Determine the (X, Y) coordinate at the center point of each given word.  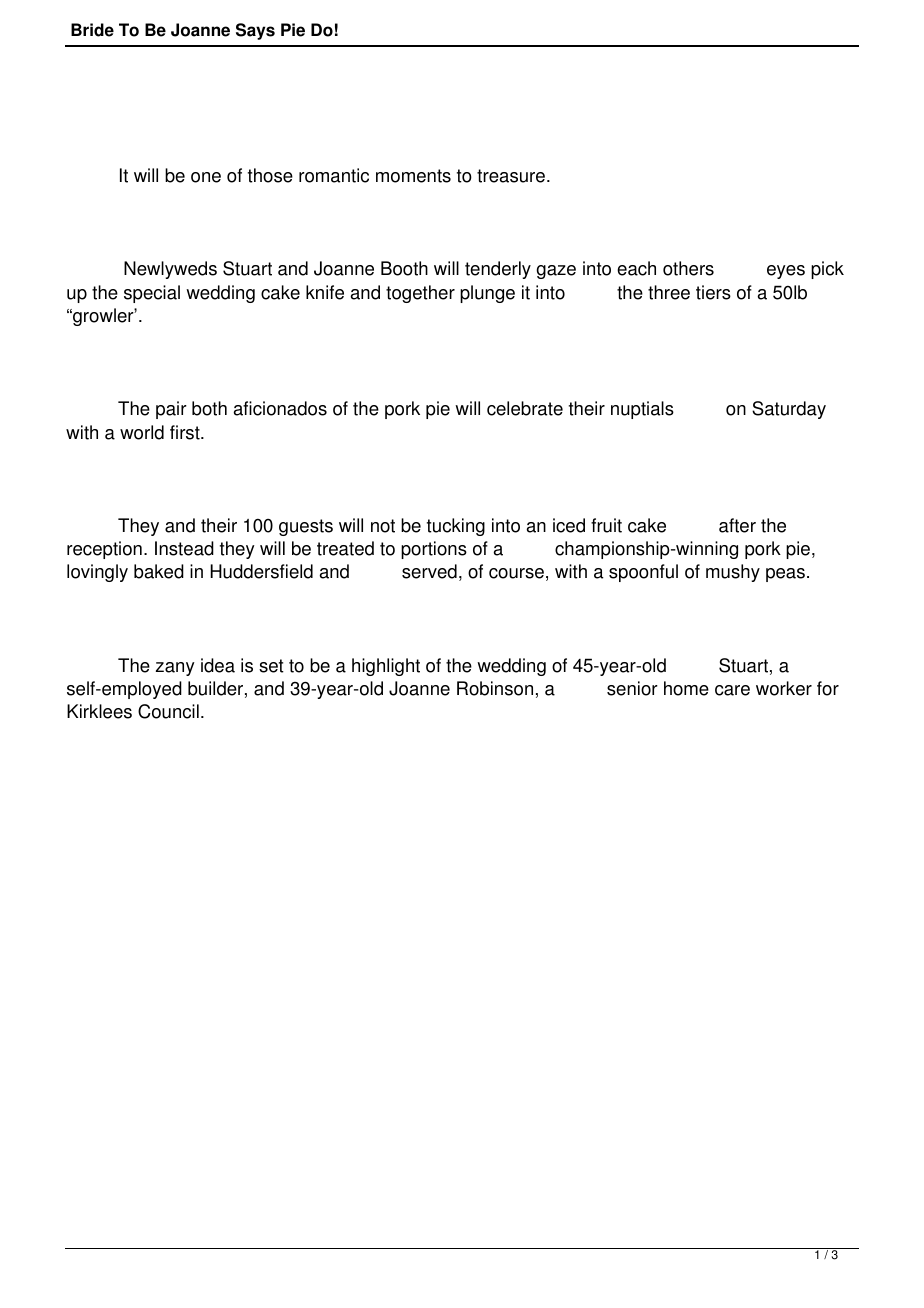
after (737, 525)
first (186, 432)
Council (168, 711)
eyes (786, 272)
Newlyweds (170, 270)
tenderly (498, 270)
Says (255, 31)
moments (413, 176)
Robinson (495, 688)
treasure (511, 176)
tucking (456, 527)
